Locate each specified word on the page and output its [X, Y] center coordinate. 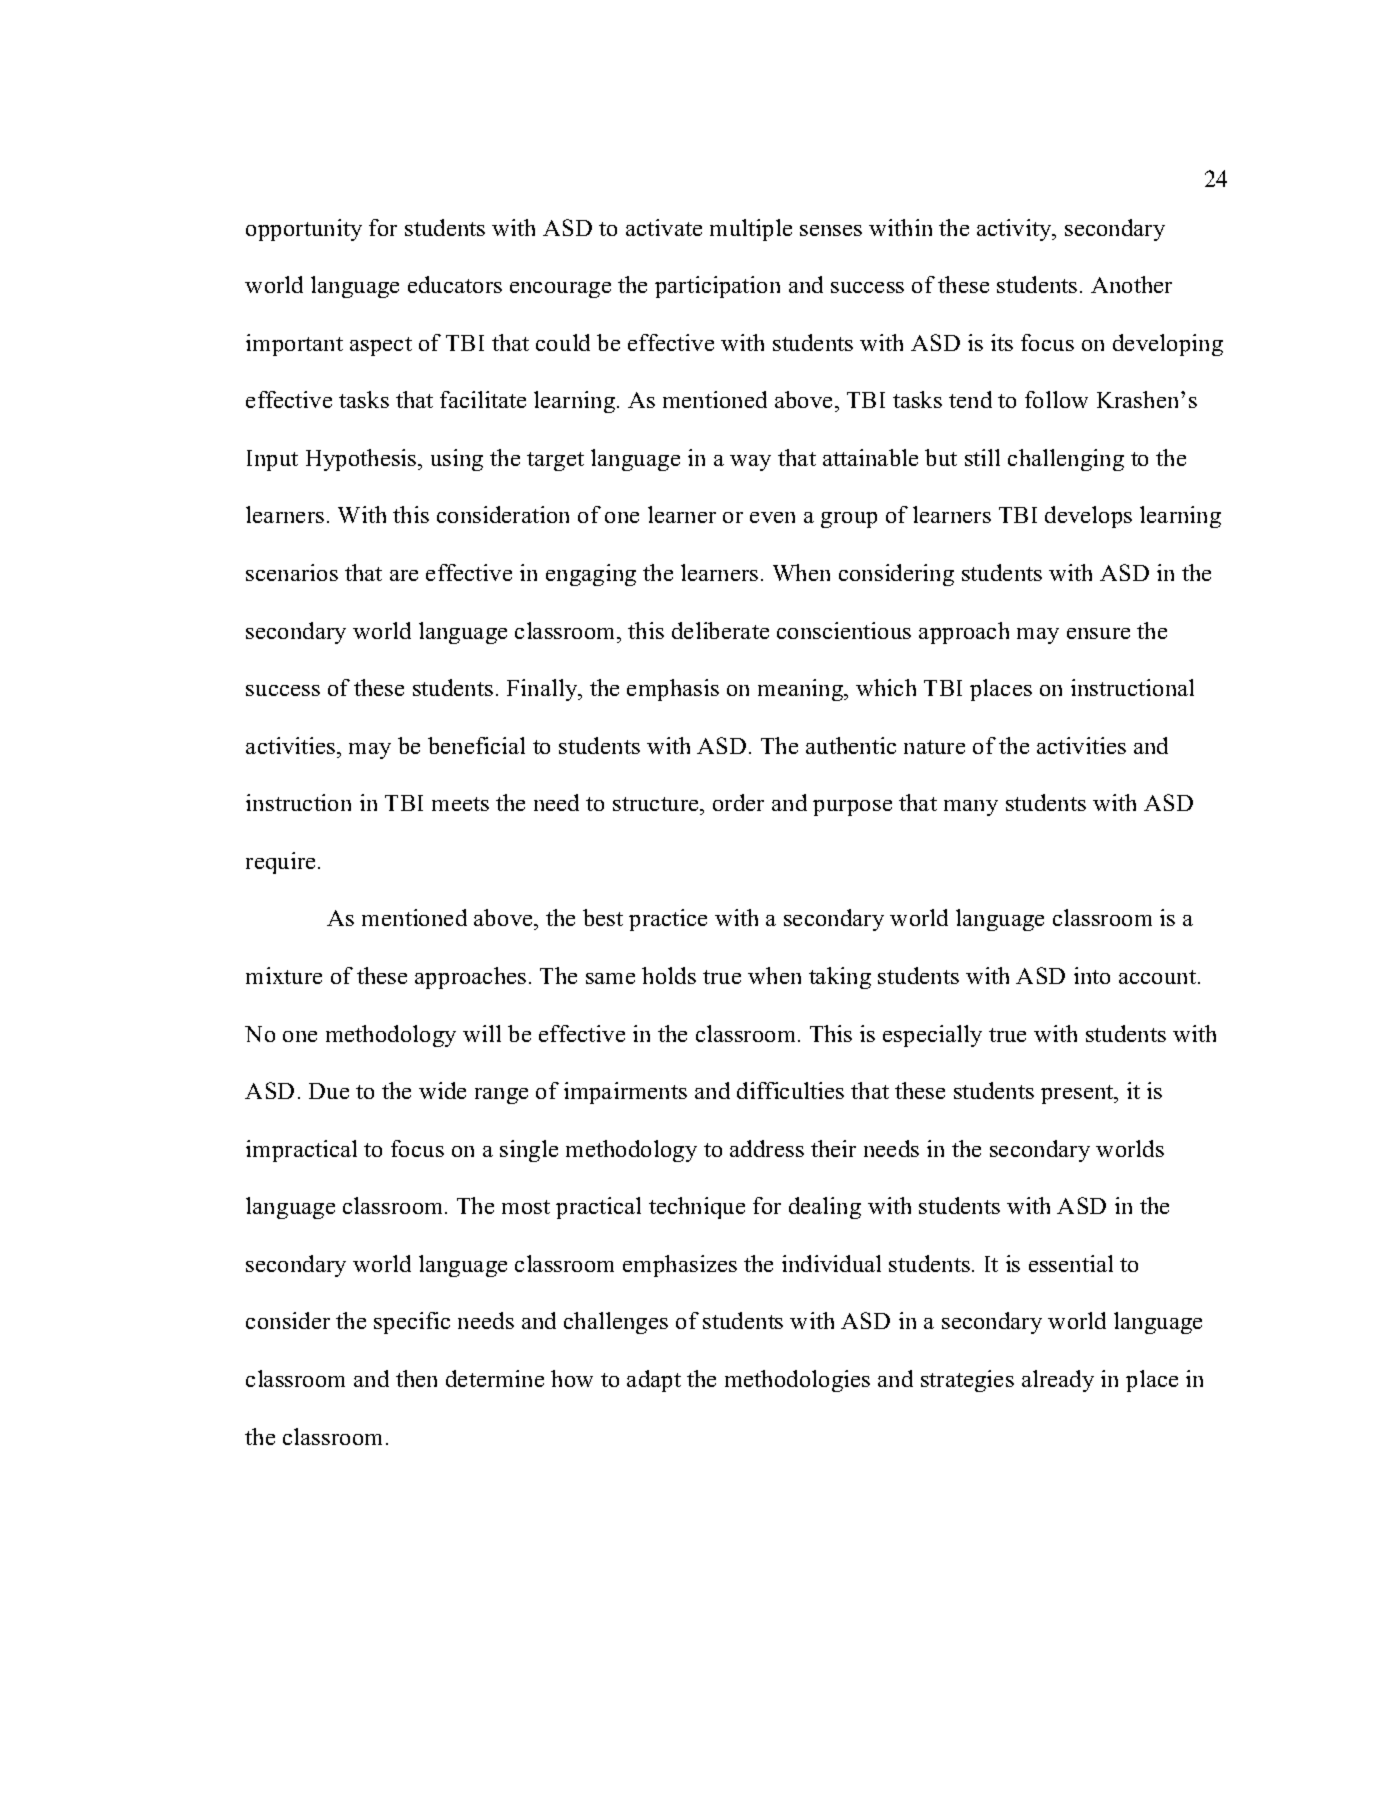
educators [455, 284]
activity [1015, 230]
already [1058, 1381]
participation [717, 287]
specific [412, 1323]
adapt [654, 1381]
